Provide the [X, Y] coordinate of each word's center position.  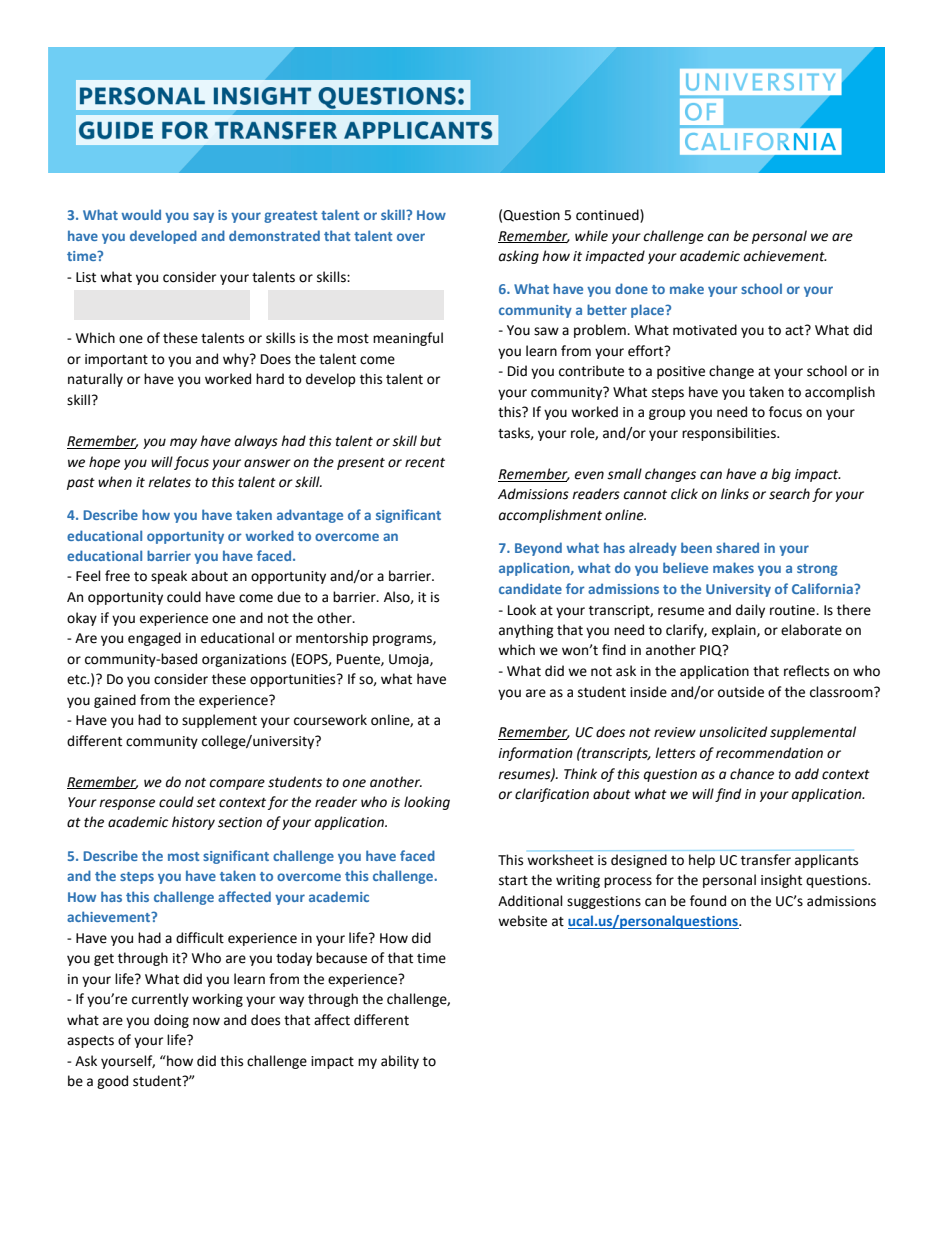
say [203, 217]
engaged [154, 639]
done [631, 288]
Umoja [410, 660]
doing [171, 1021]
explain [735, 631]
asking [519, 257]
